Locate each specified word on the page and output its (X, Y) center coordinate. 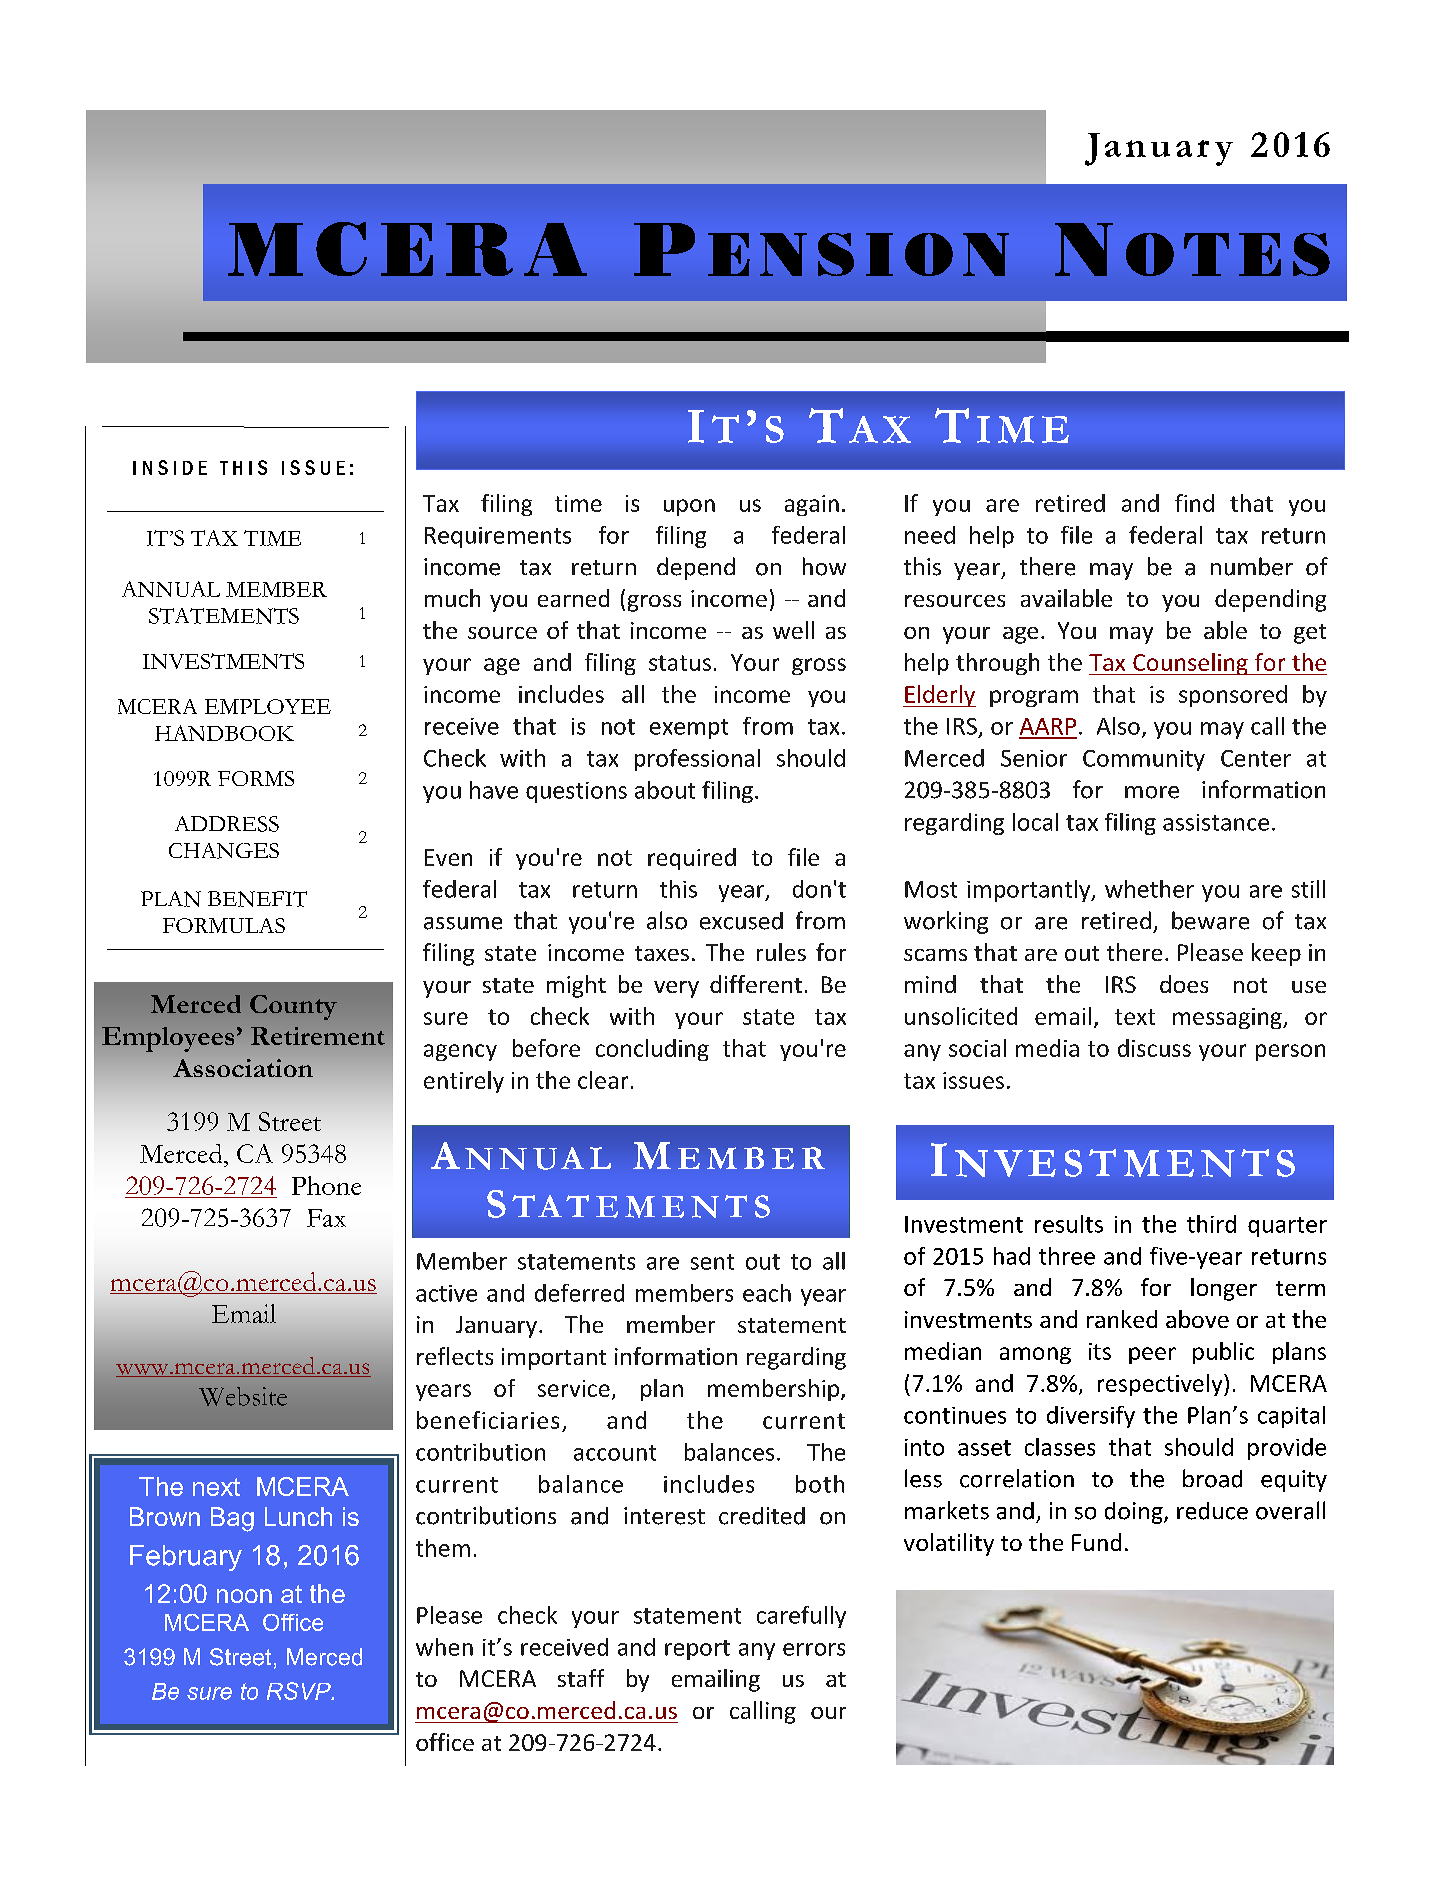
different (756, 984)
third (1211, 1224)
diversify (1091, 1417)
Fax (326, 1218)
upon (689, 507)
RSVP (300, 1691)
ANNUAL (171, 589)
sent (712, 1262)
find (1194, 503)
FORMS (256, 778)
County (293, 1007)
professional (697, 760)
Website (243, 1396)
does (1184, 984)
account (615, 1453)
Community (1144, 760)
